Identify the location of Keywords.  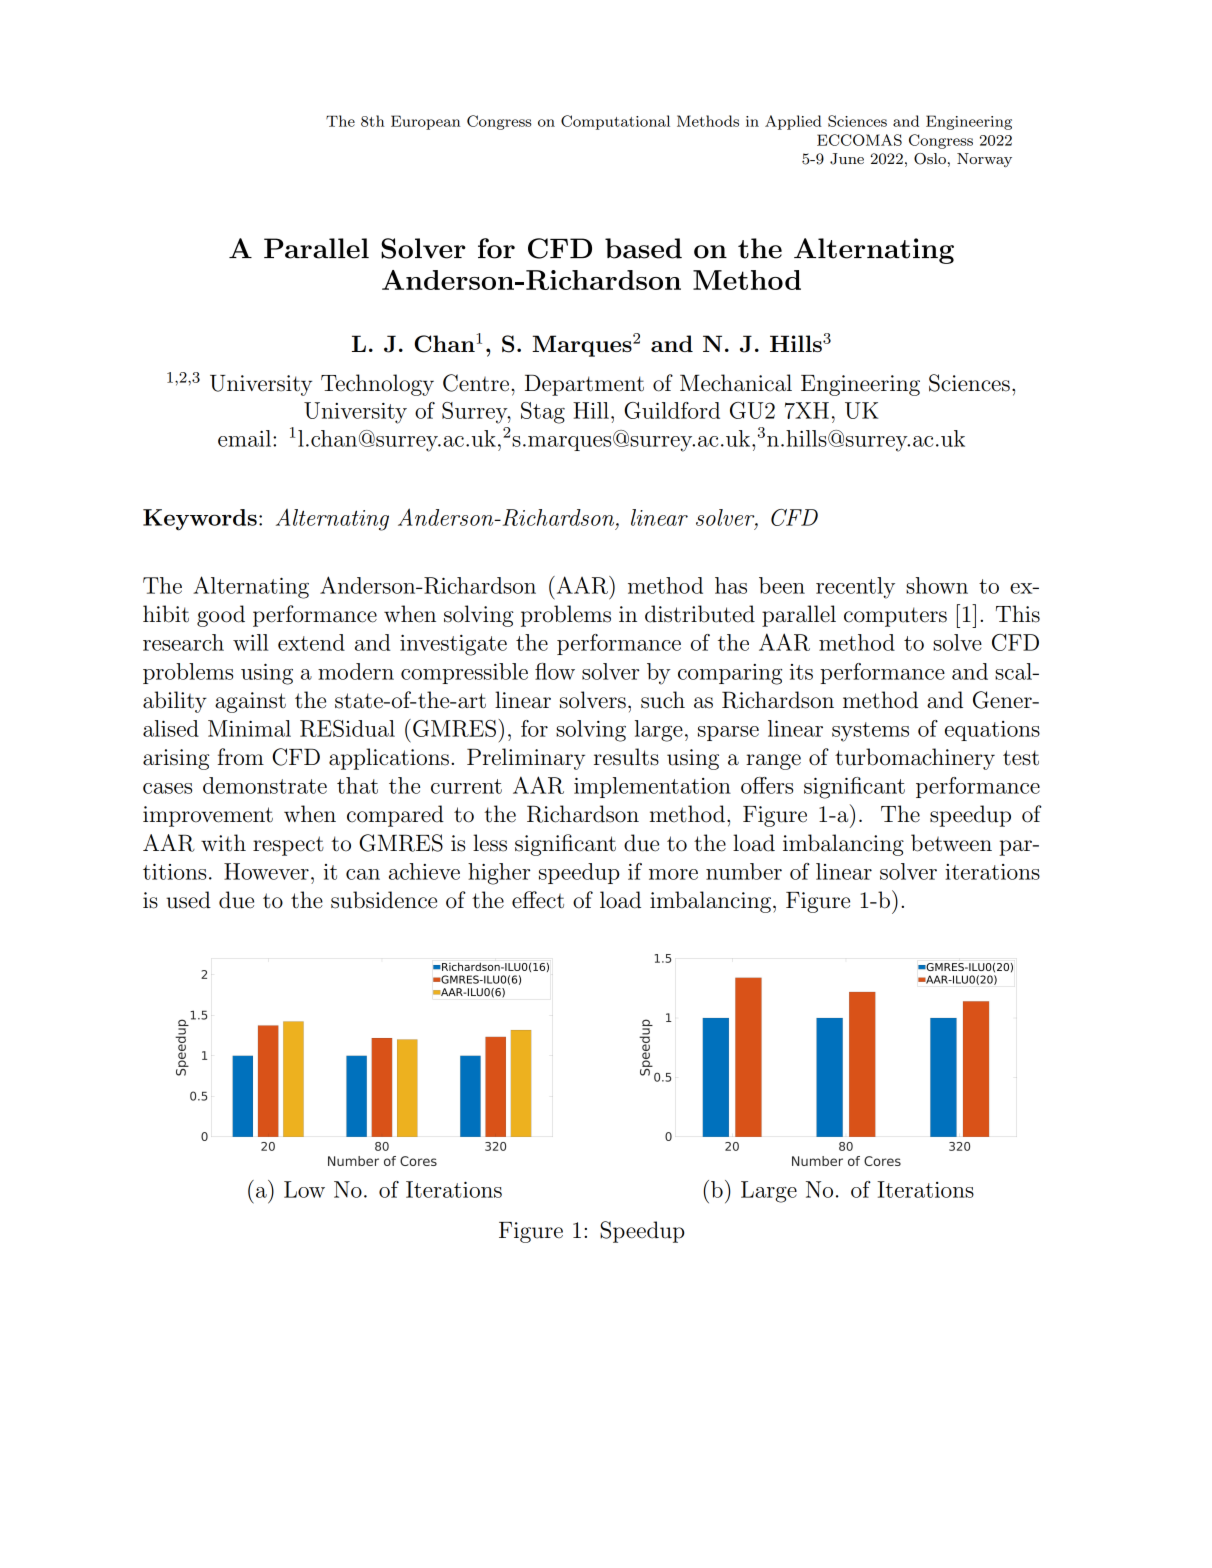
(200, 520).
